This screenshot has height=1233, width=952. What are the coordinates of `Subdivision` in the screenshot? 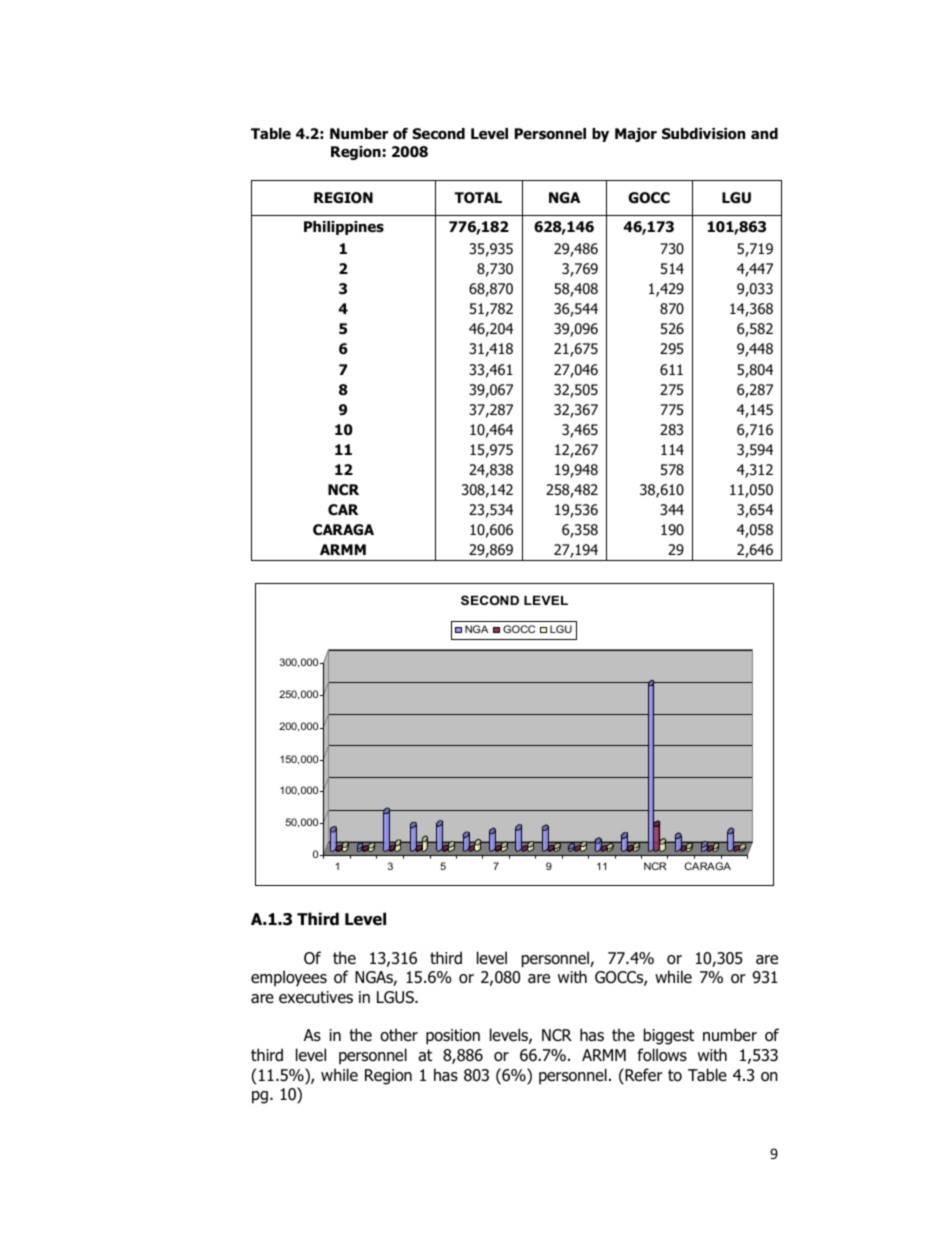 It's located at (703, 134).
